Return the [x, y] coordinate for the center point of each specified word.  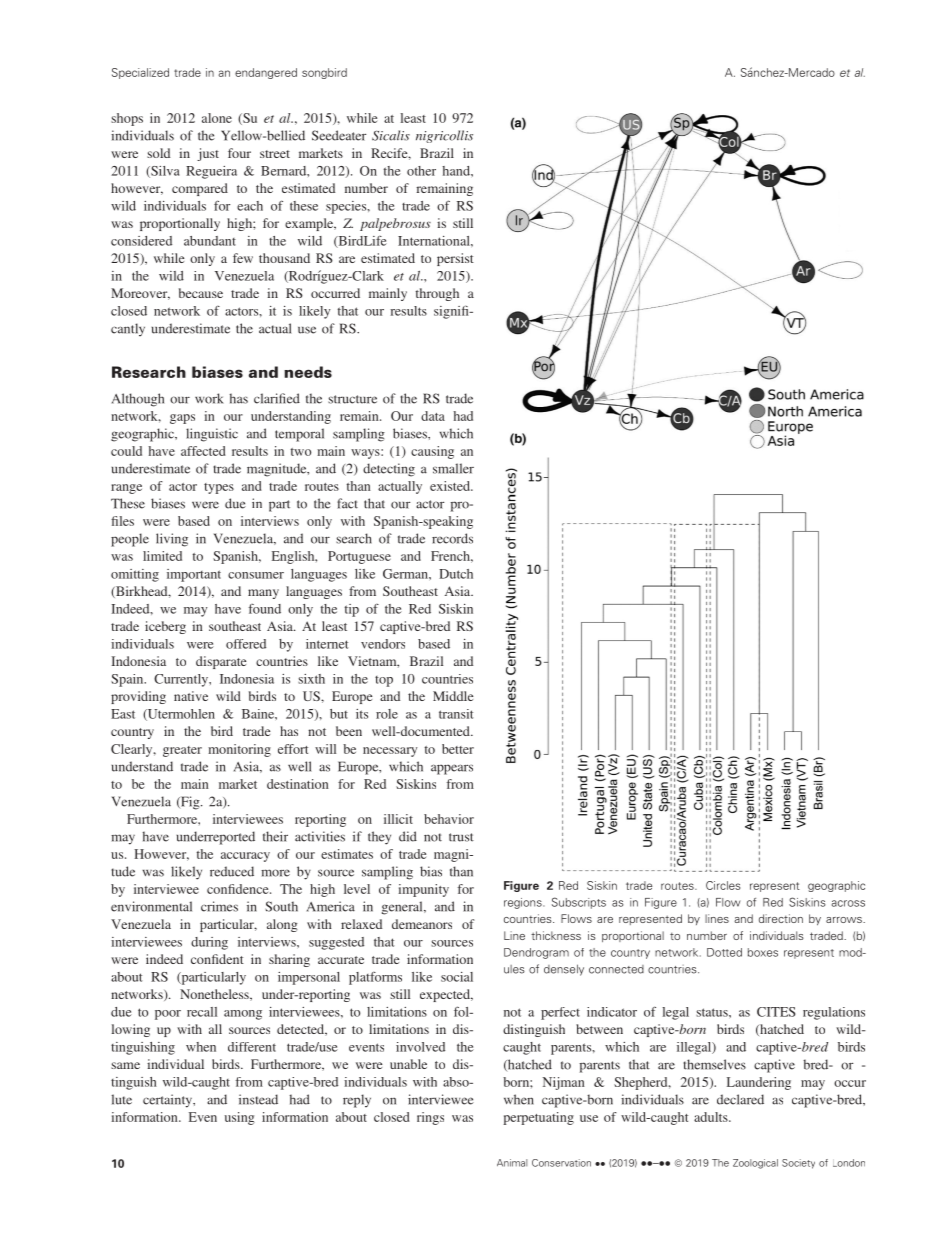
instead [258, 1099]
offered [246, 644]
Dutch [456, 574]
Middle [453, 696]
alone [217, 118]
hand [457, 171]
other [421, 171]
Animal [512, 1163]
